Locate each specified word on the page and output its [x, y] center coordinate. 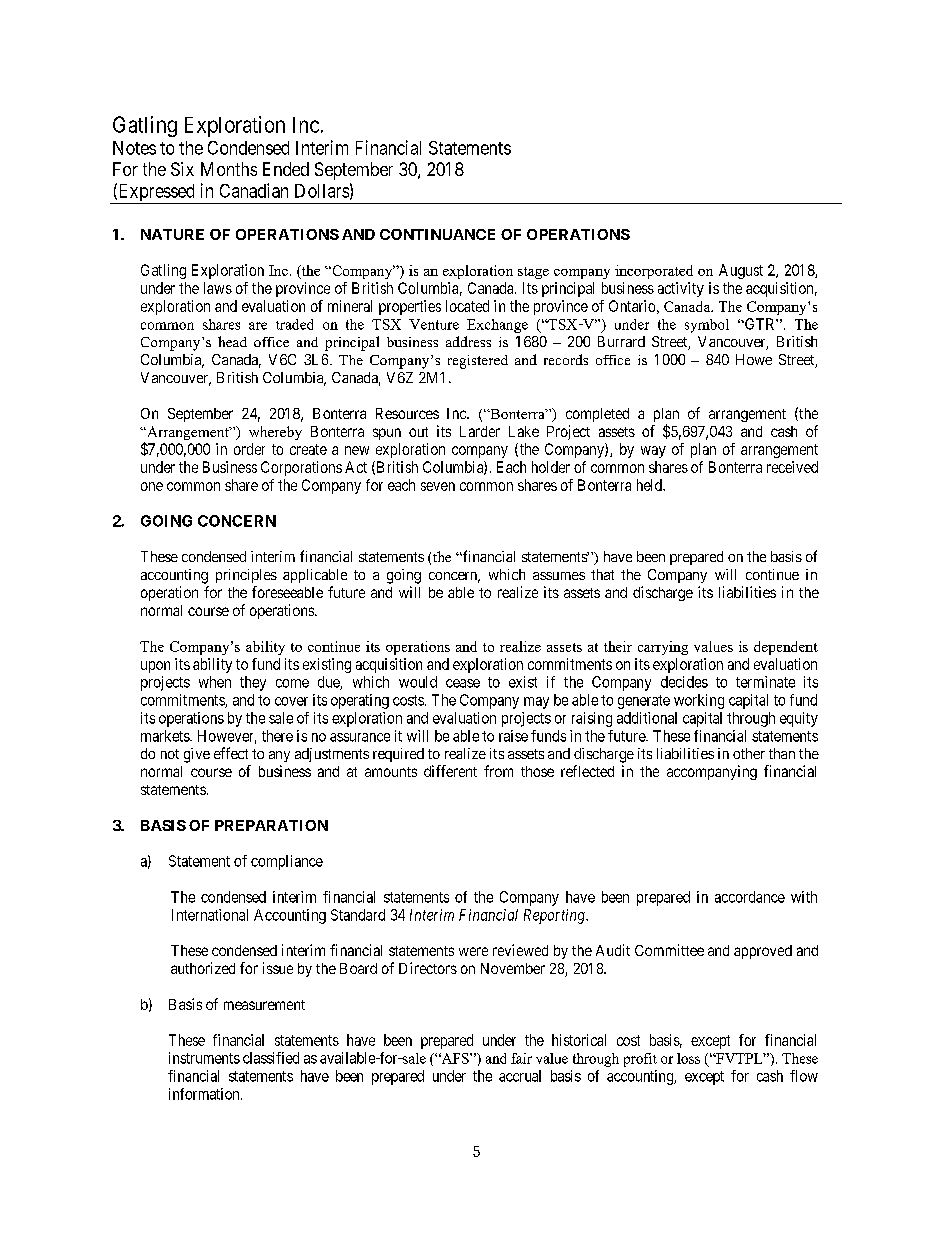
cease [463, 683]
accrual [520, 1076]
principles [246, 576]
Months [229, 169]
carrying [663, 648]
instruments [204, 1058]
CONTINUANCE [437, 234]
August [741, 271]
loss [688, 1058]
